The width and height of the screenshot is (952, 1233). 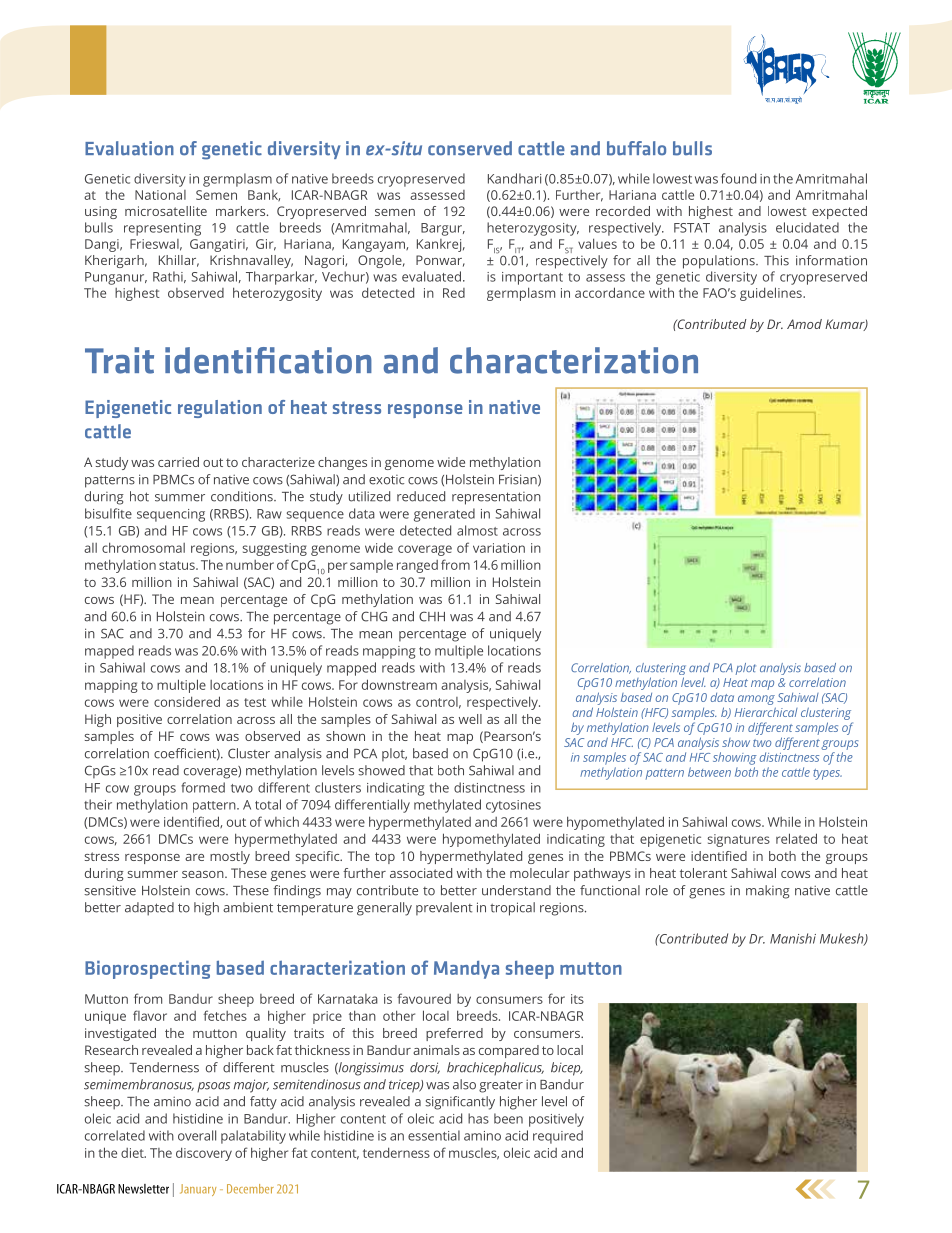 I want to click on prevalent, so click(x=444, y=909).
